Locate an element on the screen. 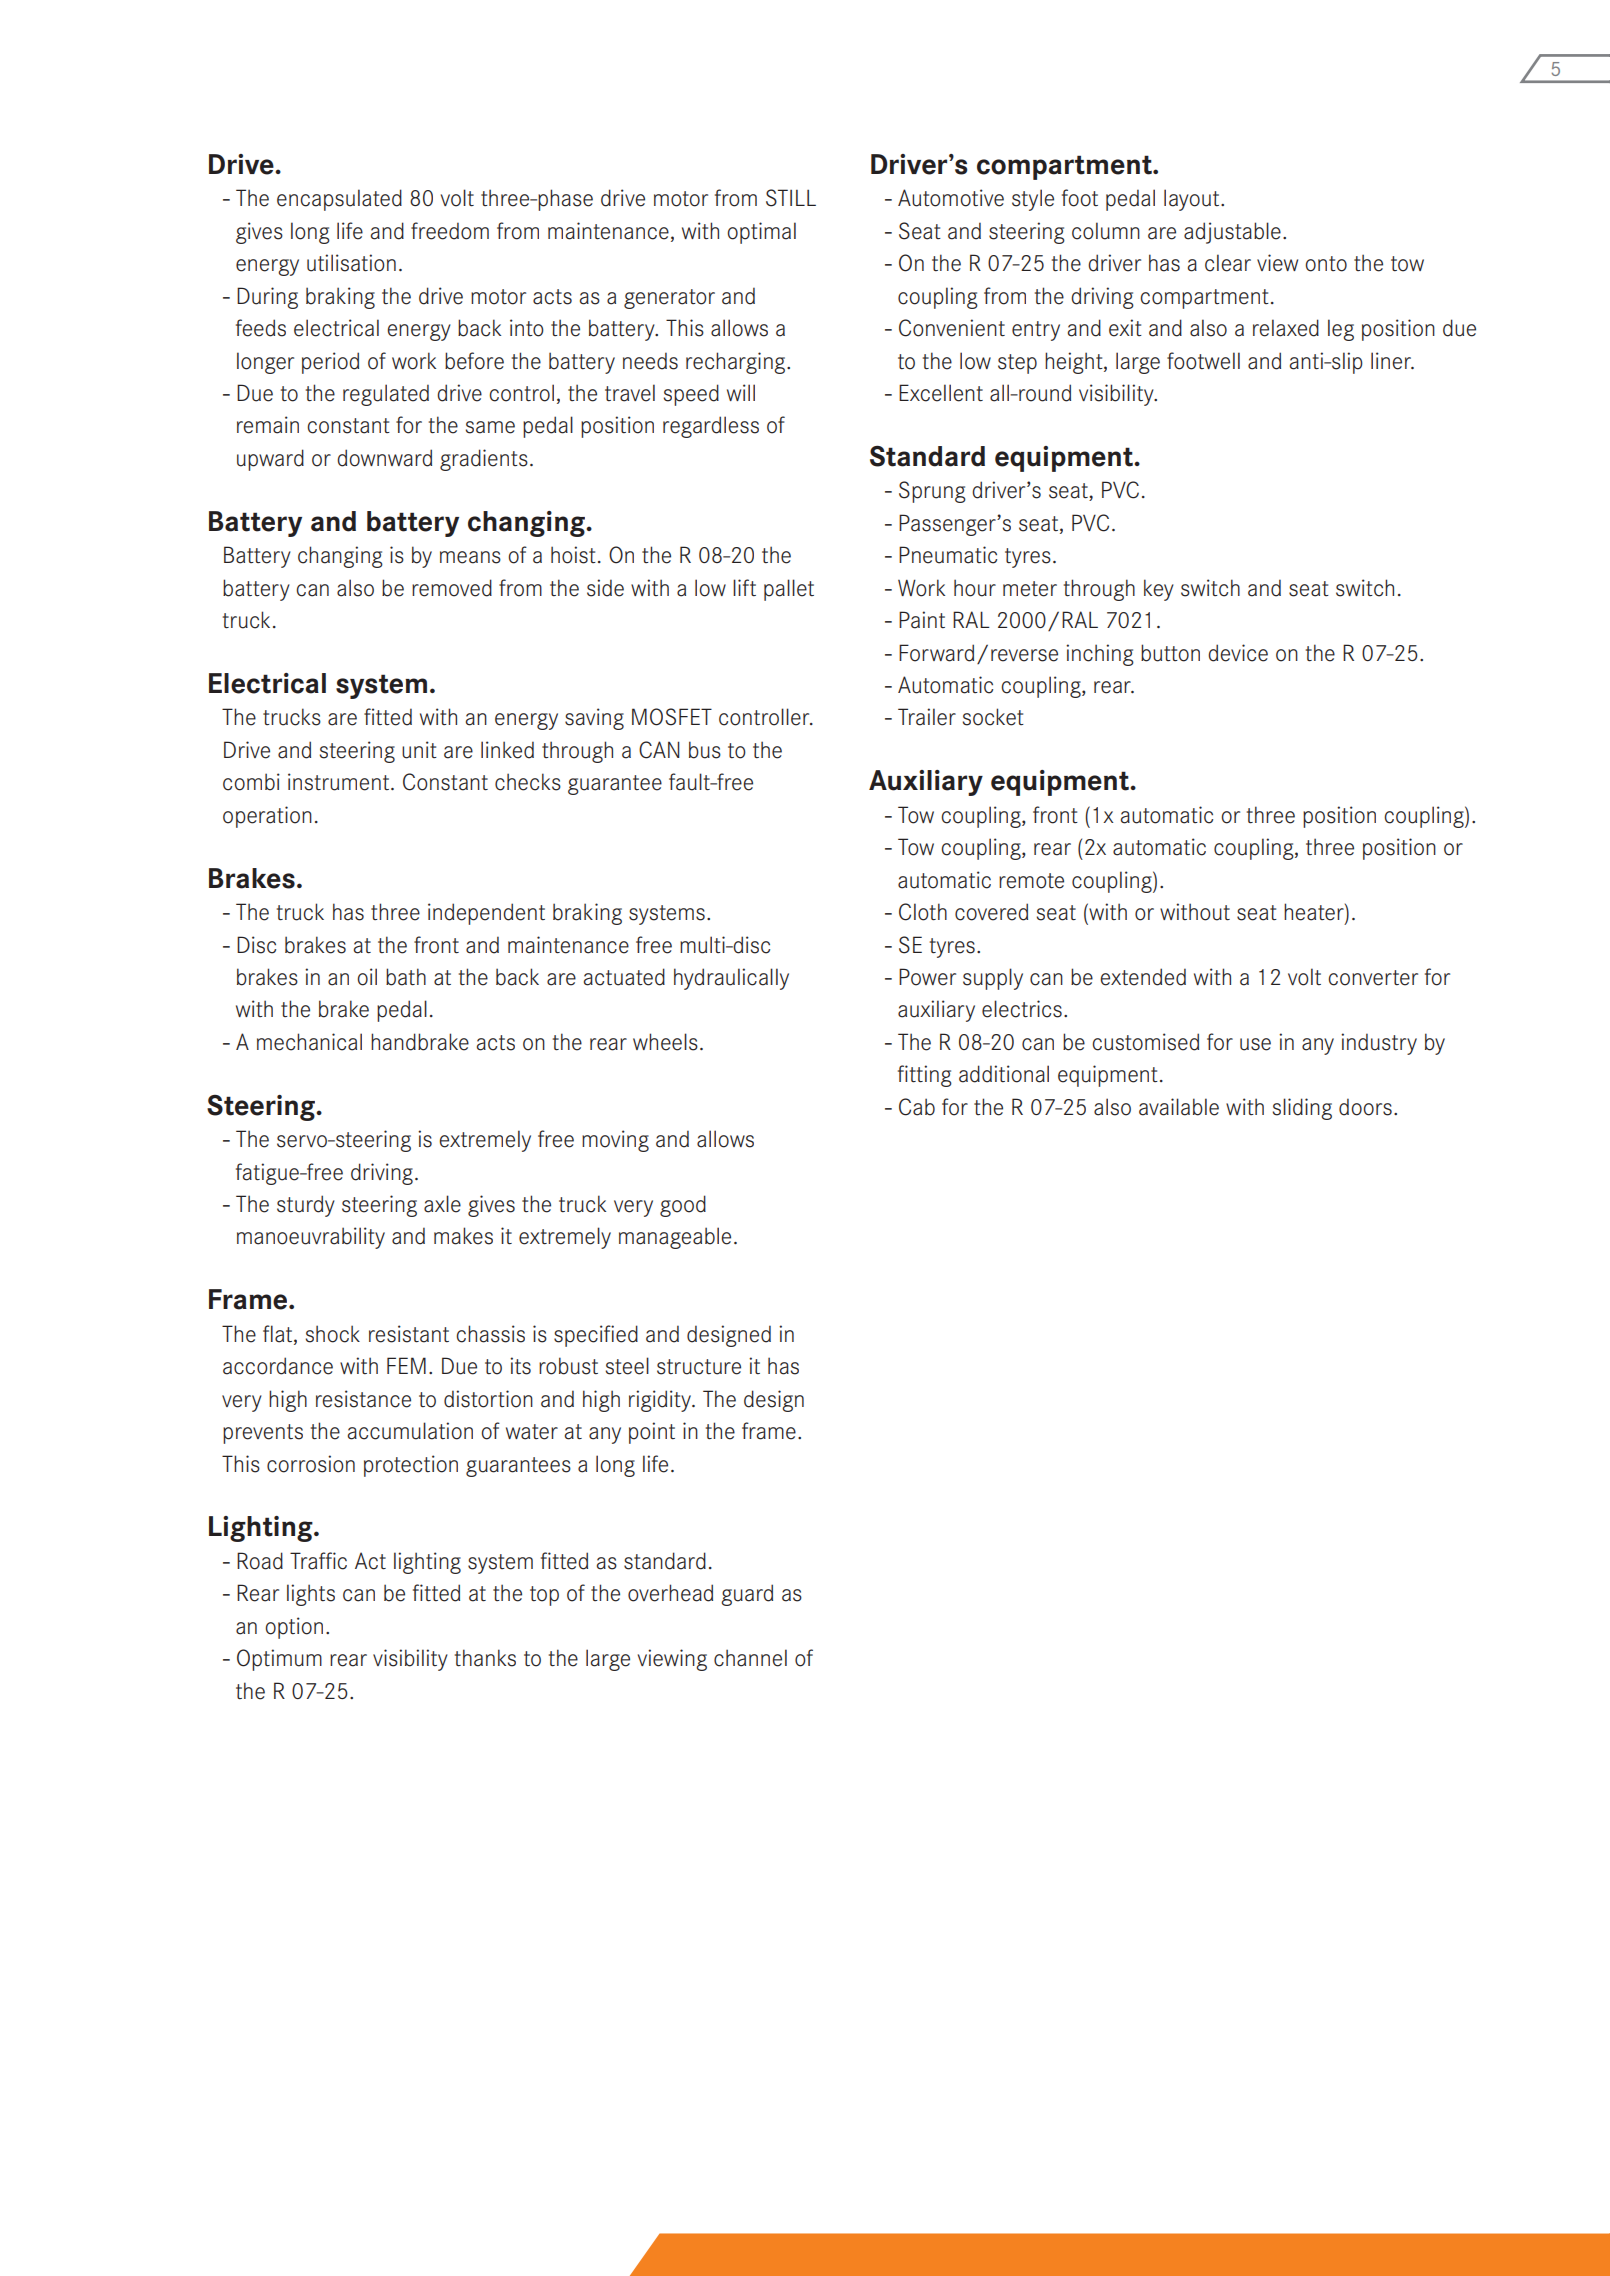 The width and height of the screenshot is (1610, 2276). utilisation is located at coordinates (351, 263).
